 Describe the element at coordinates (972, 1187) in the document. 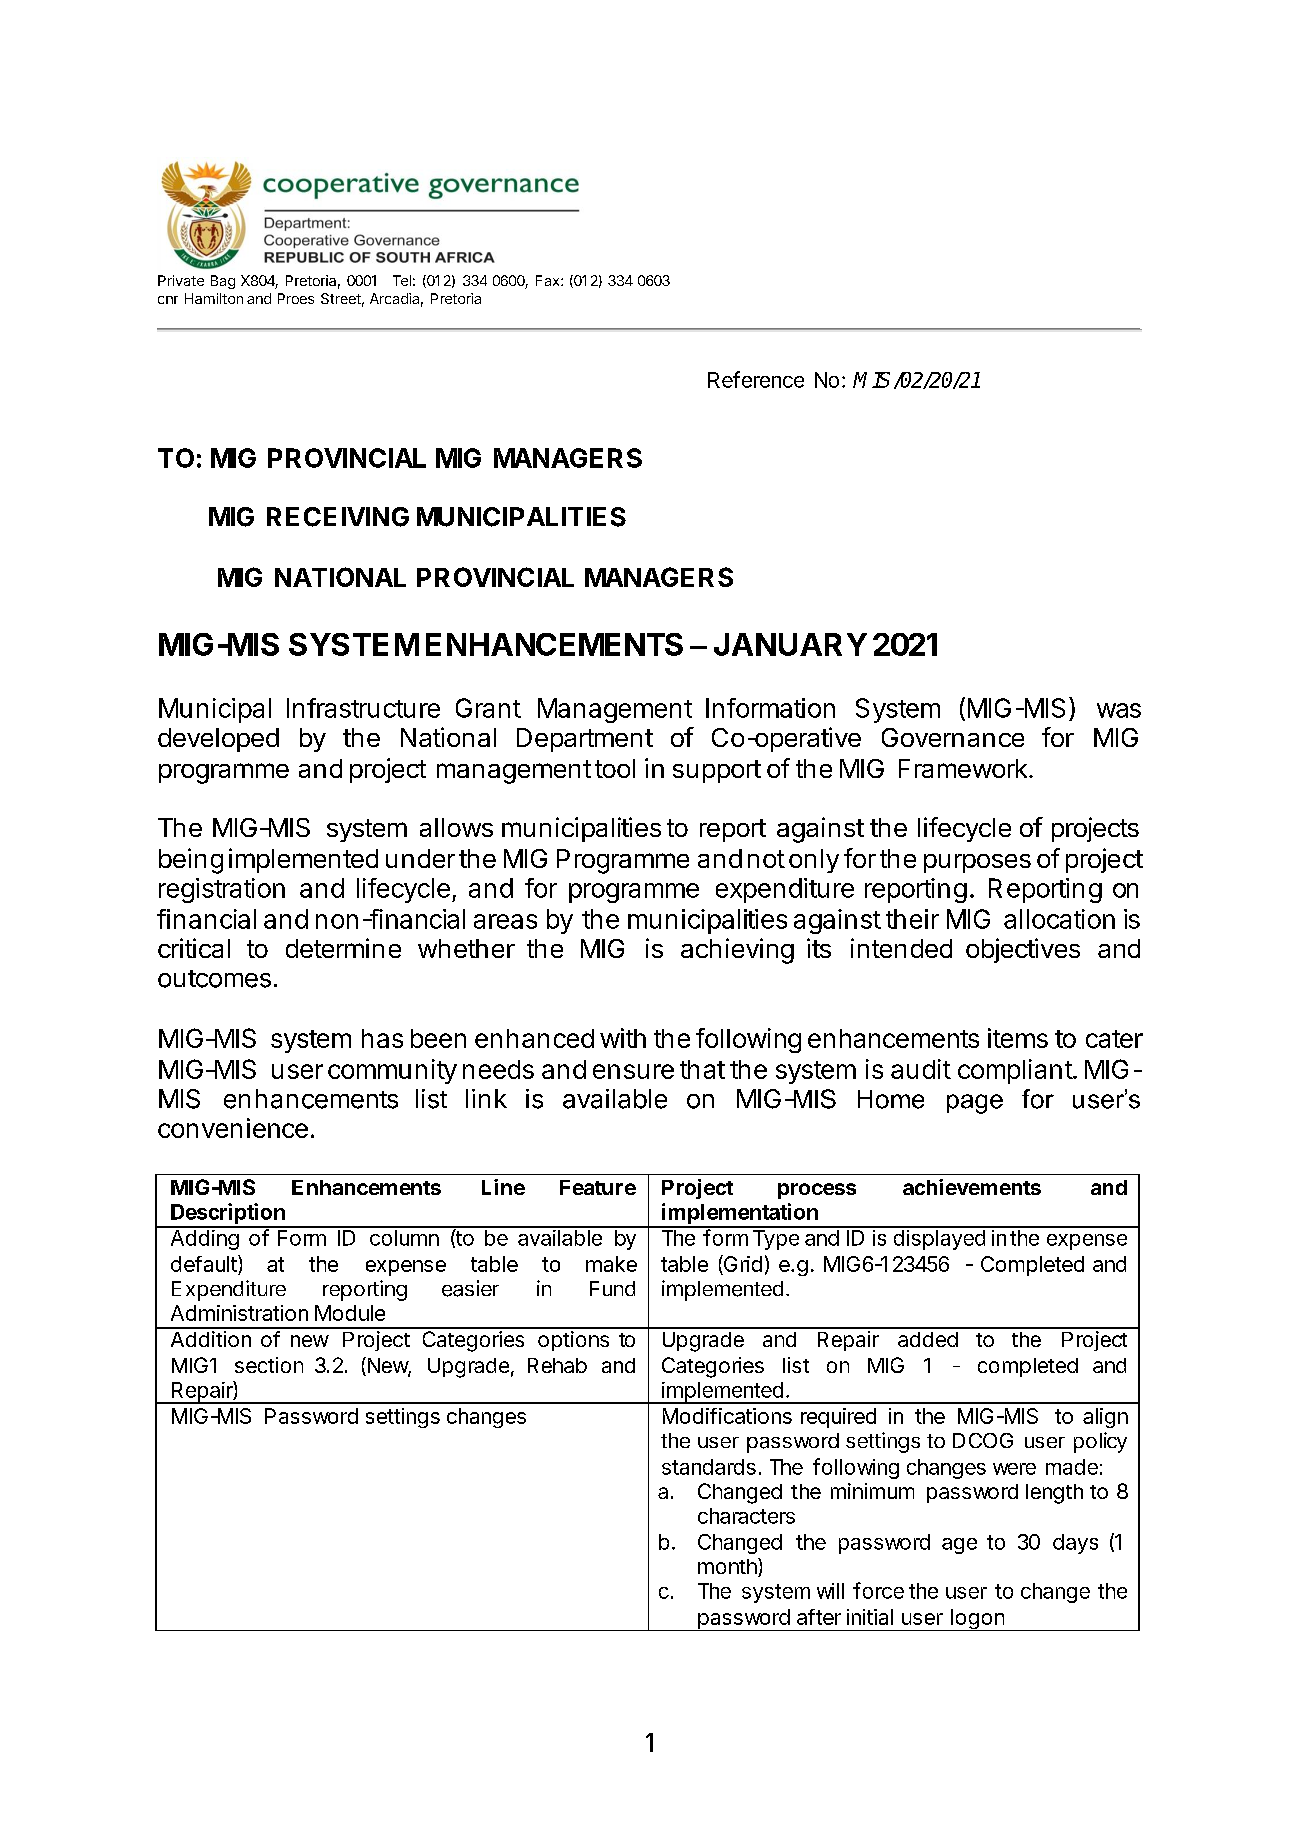

I see `achievements` at that location.
